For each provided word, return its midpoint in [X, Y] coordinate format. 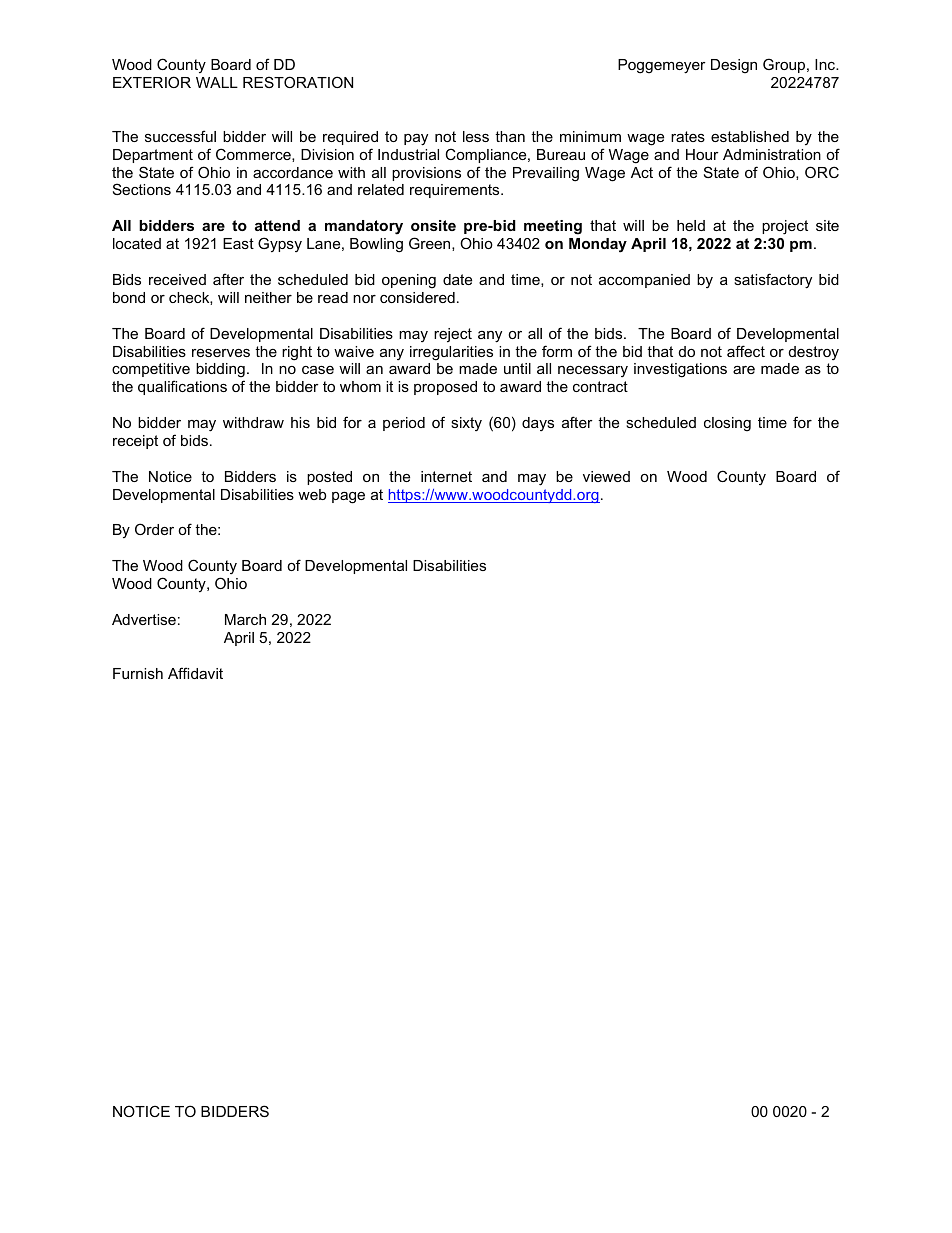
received [177, 279]
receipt [135, 442]
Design [734, 66]
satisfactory [773, 281]
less [476, 136]
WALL [217, 82]
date [457, 279]
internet [446, 476]
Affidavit [195, 673]
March [245, 619]
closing [727, 424]
